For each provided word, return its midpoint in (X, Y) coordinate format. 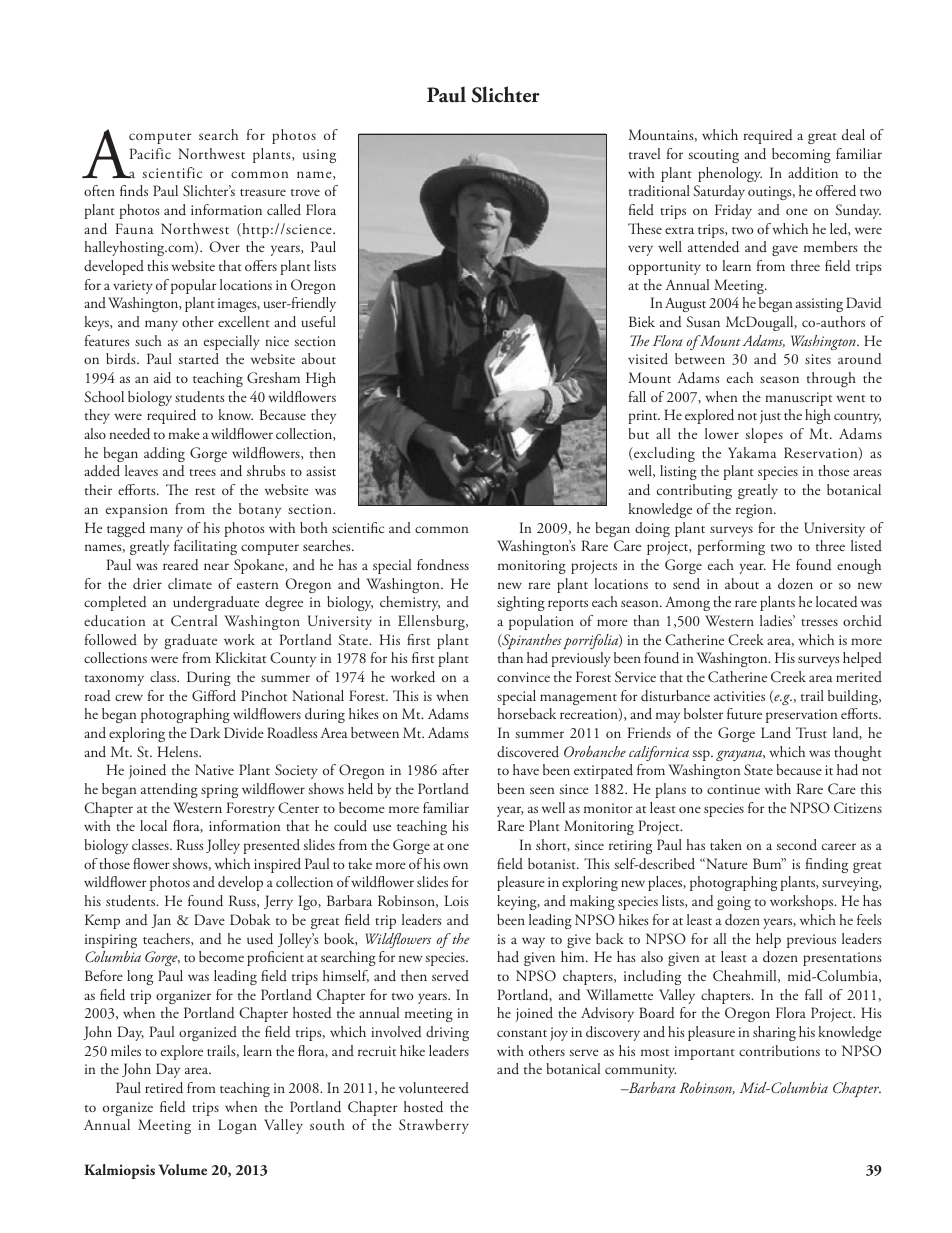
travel (644, 153)
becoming (801, 155)
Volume (183, 1170)
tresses (819, 622)
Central (194, 621)
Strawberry (434, 1126)
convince (523, 677)
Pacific (150, 153)
